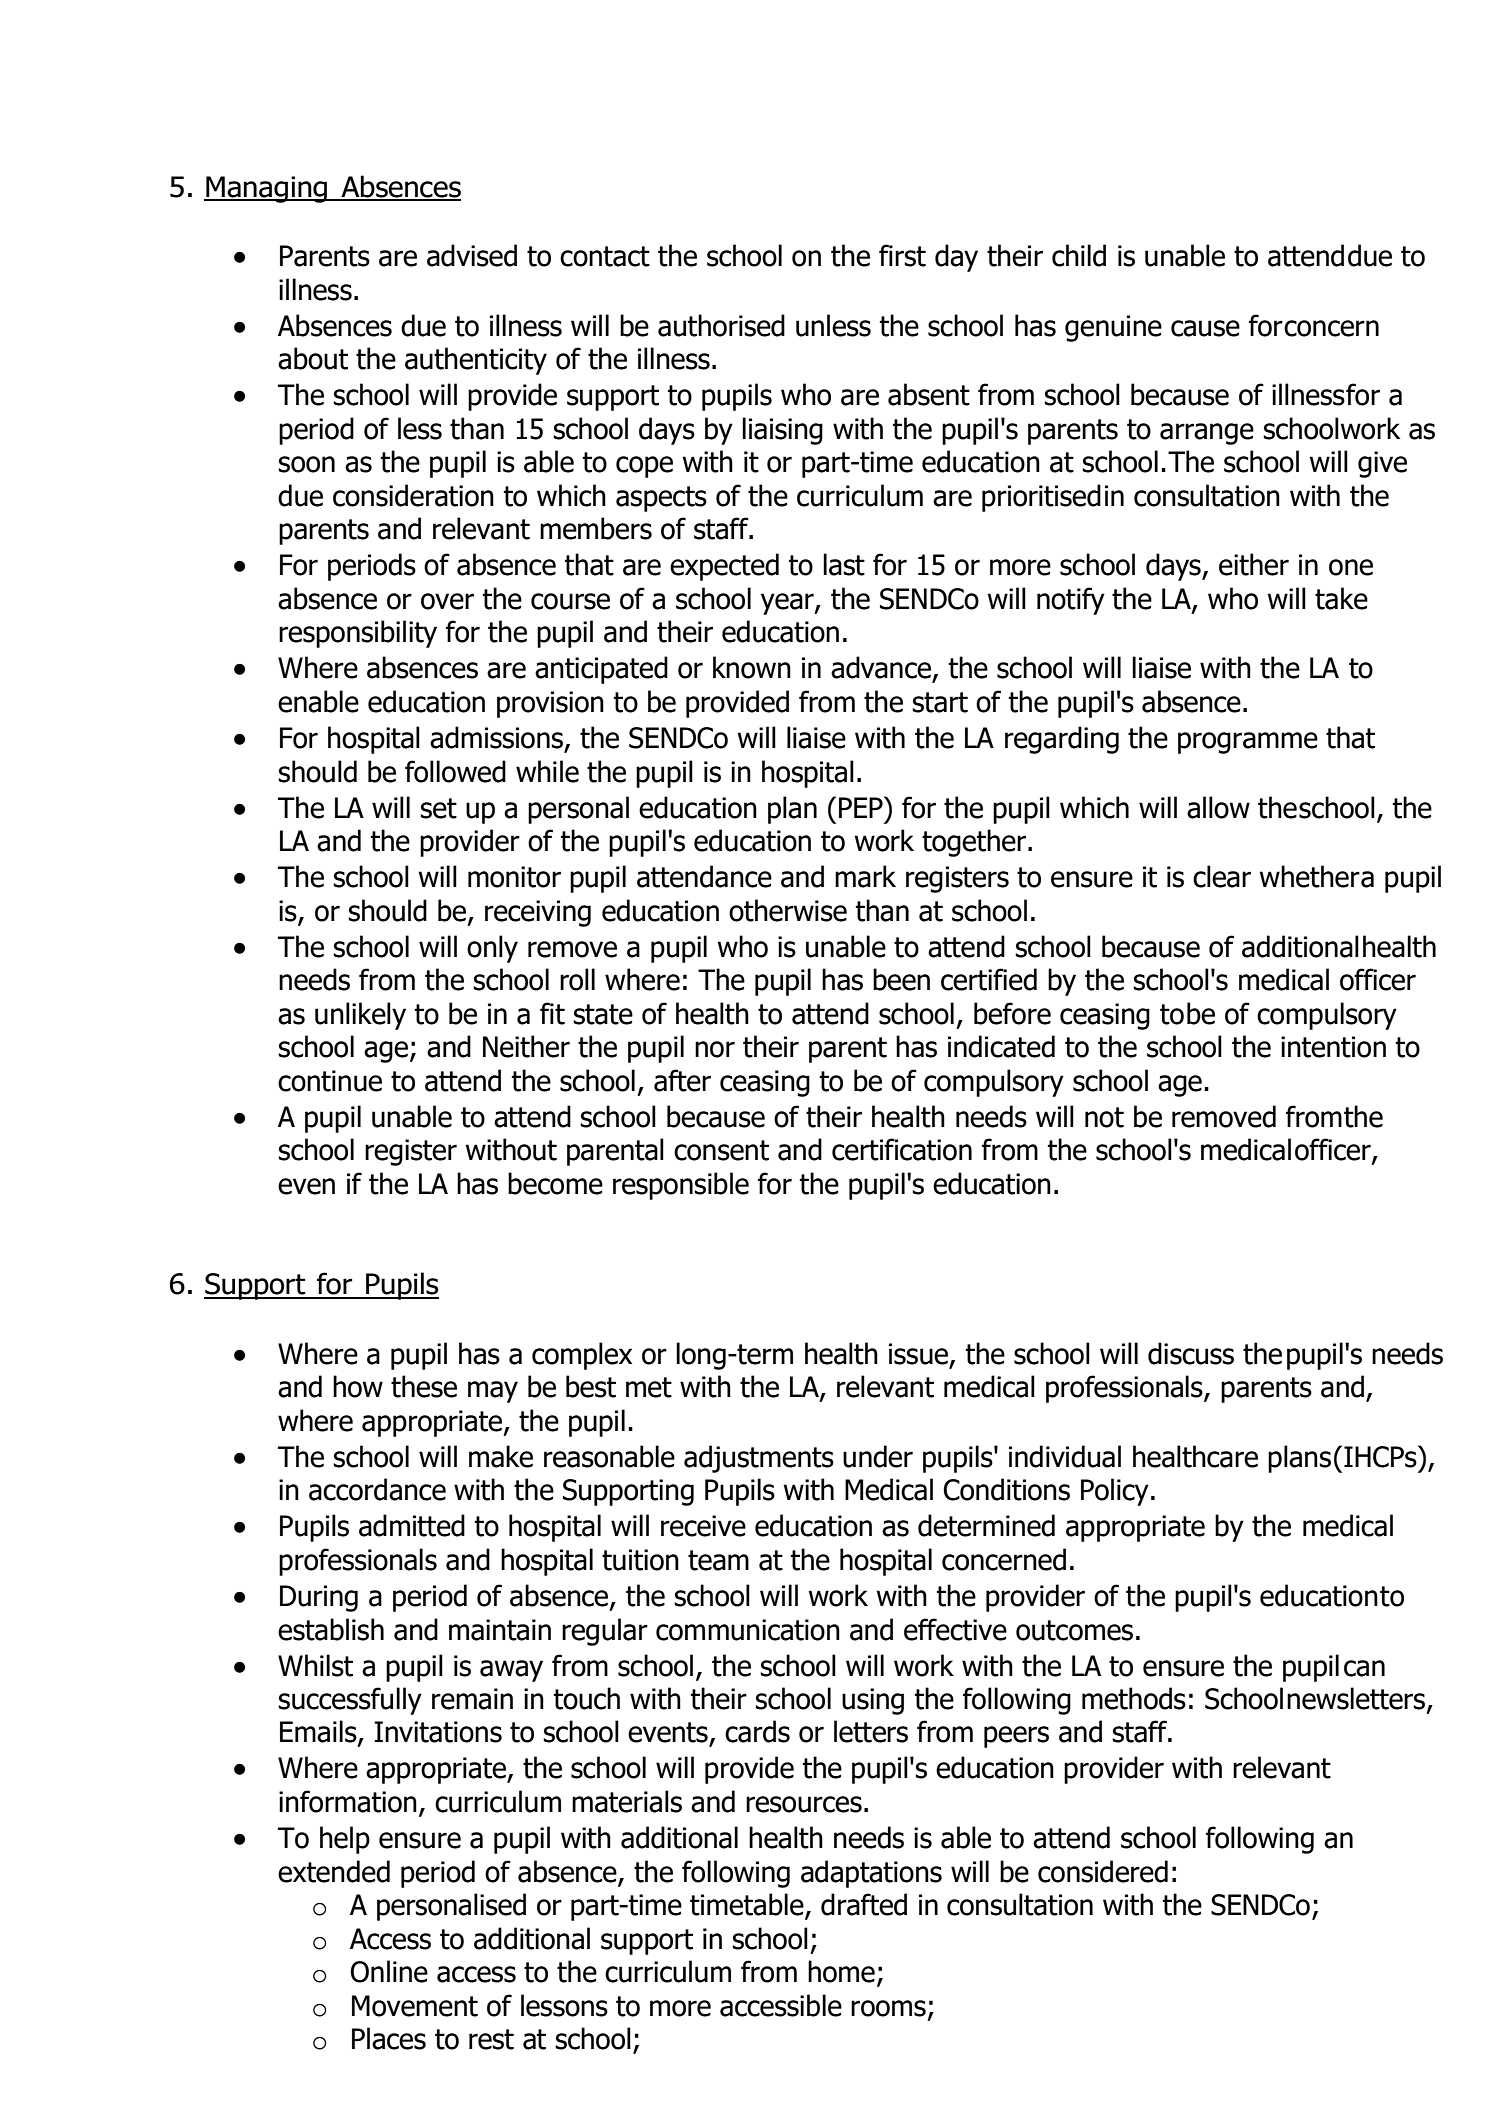 This image has height=2122, width=1501. What do you see at coordinates (902, 1149) in the image?
I see `certification` at bounding box center [902, 1149].
